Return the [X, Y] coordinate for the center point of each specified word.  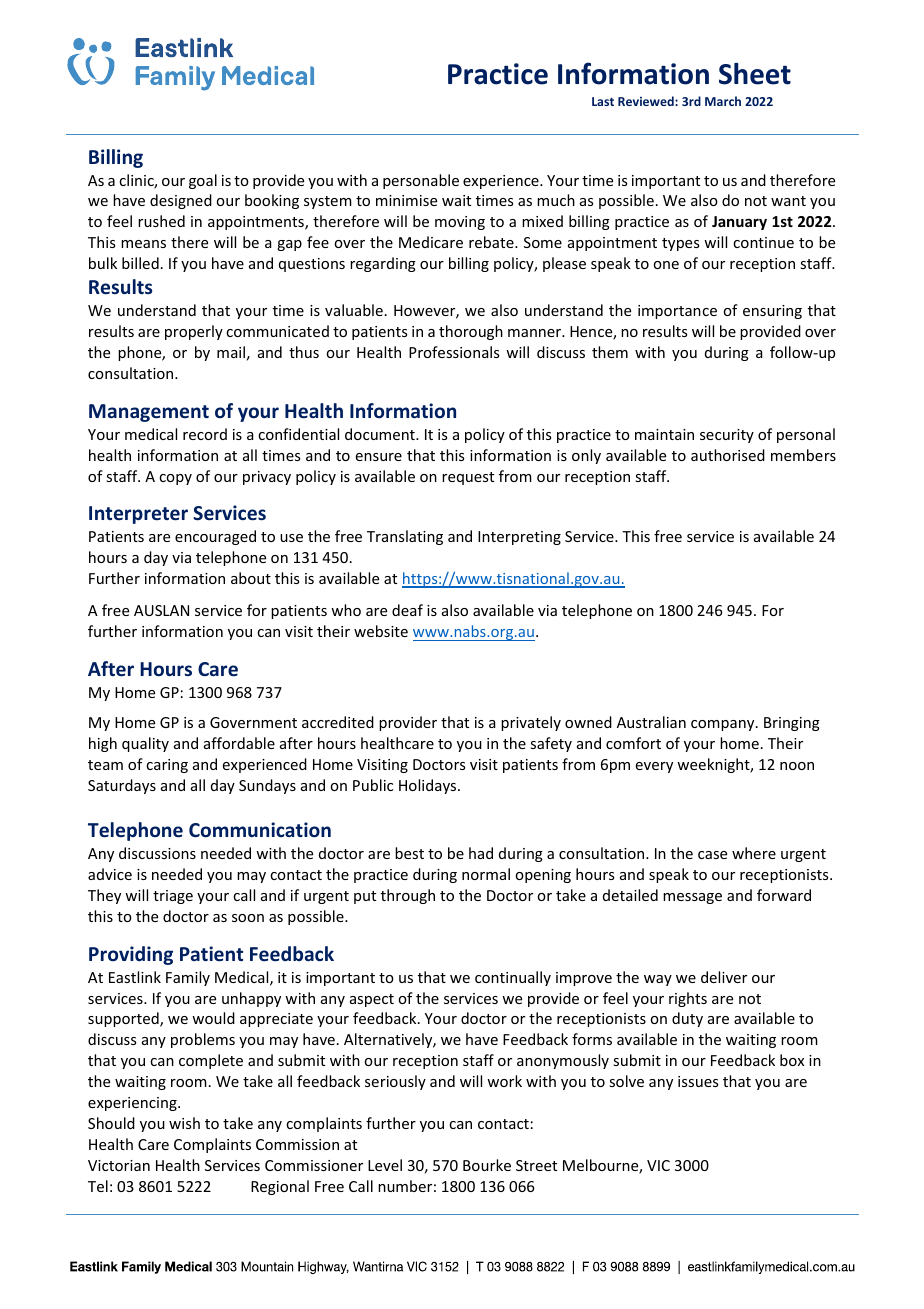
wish [184, 1123]
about [251, 578]
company [724, 725]
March [723, 101]
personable [421, 181]
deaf [407, 610]
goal [203, 181]
